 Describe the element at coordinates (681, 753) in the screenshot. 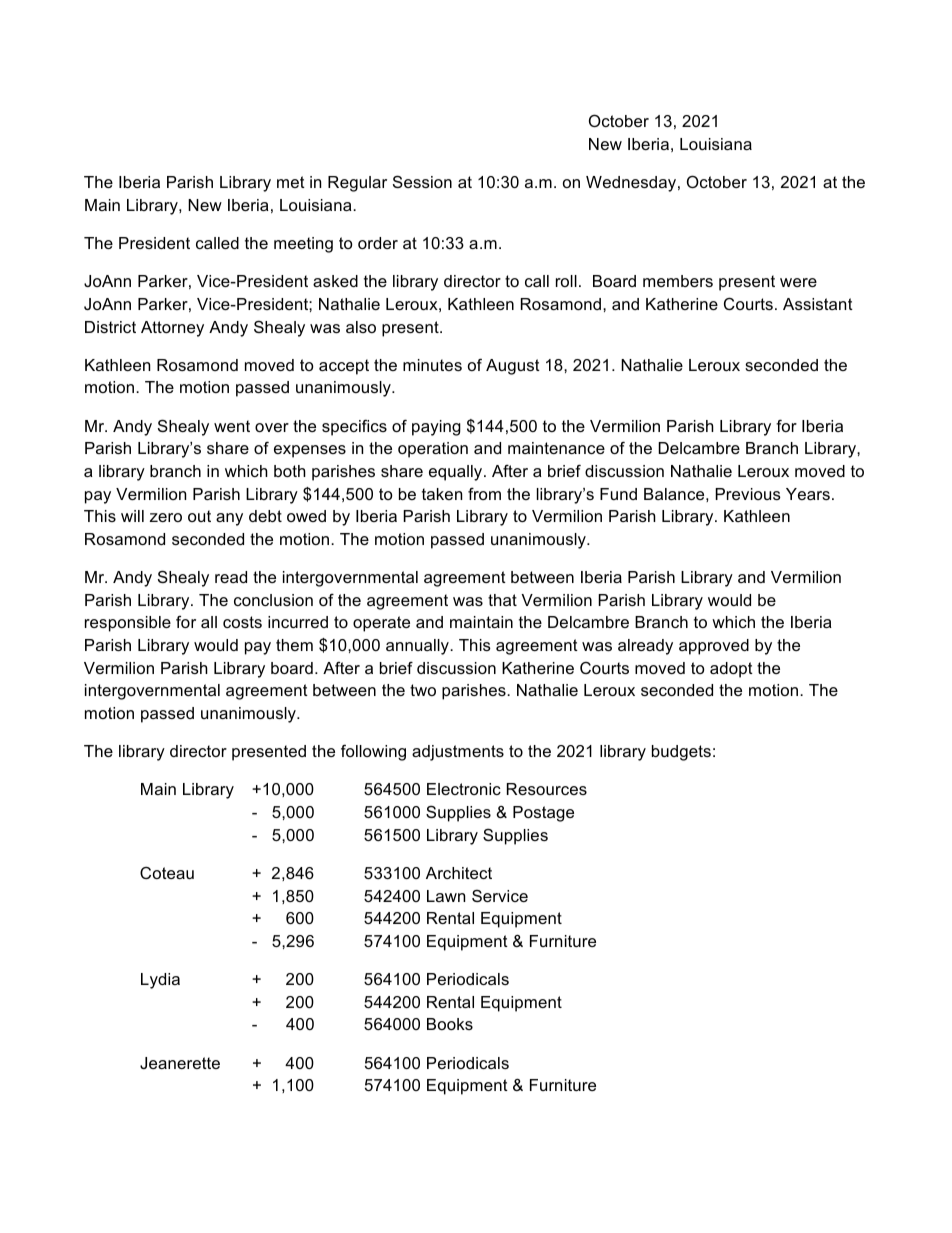

I see `budgets` at that location.
